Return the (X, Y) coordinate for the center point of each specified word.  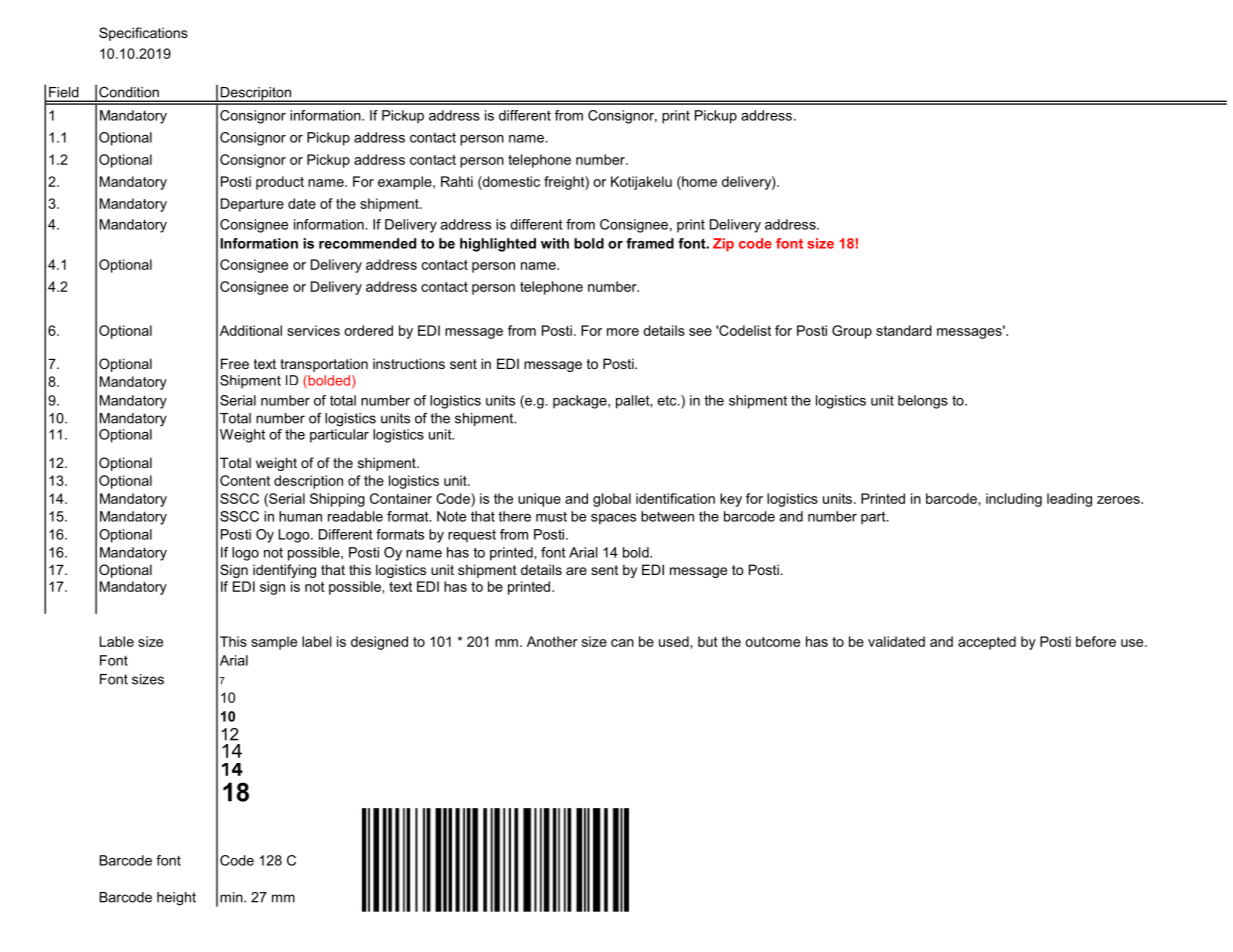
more (623, 332)
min (232, 897)
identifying (284, 571)
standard (904, 330)
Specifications (143, 34)
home (698, 181)
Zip (723, 245)
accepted (987, 643)
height (176, 899)
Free (235, 363)
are (576, 571)
